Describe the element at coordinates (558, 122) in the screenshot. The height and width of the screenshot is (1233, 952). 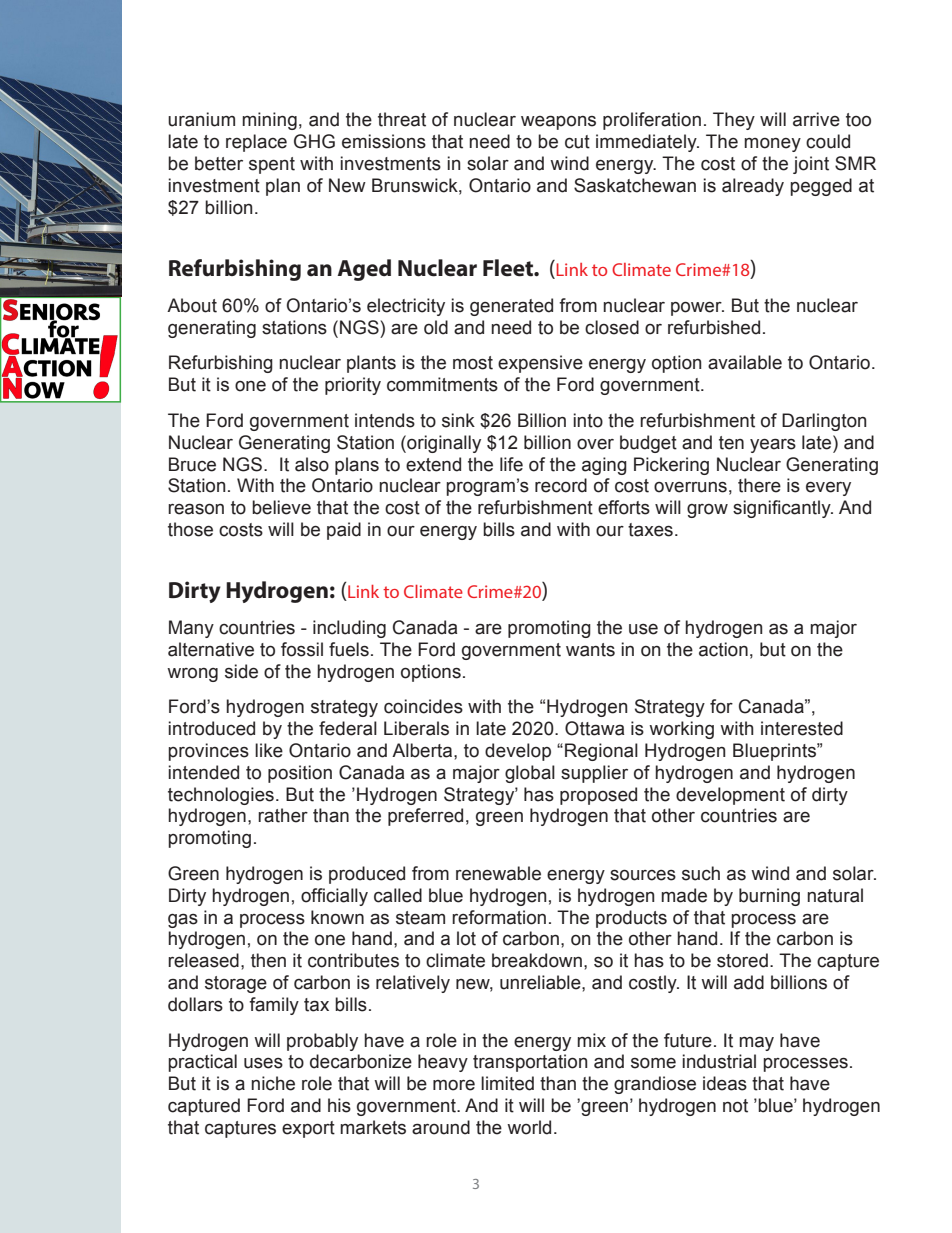
I see `weapons` at that location.
